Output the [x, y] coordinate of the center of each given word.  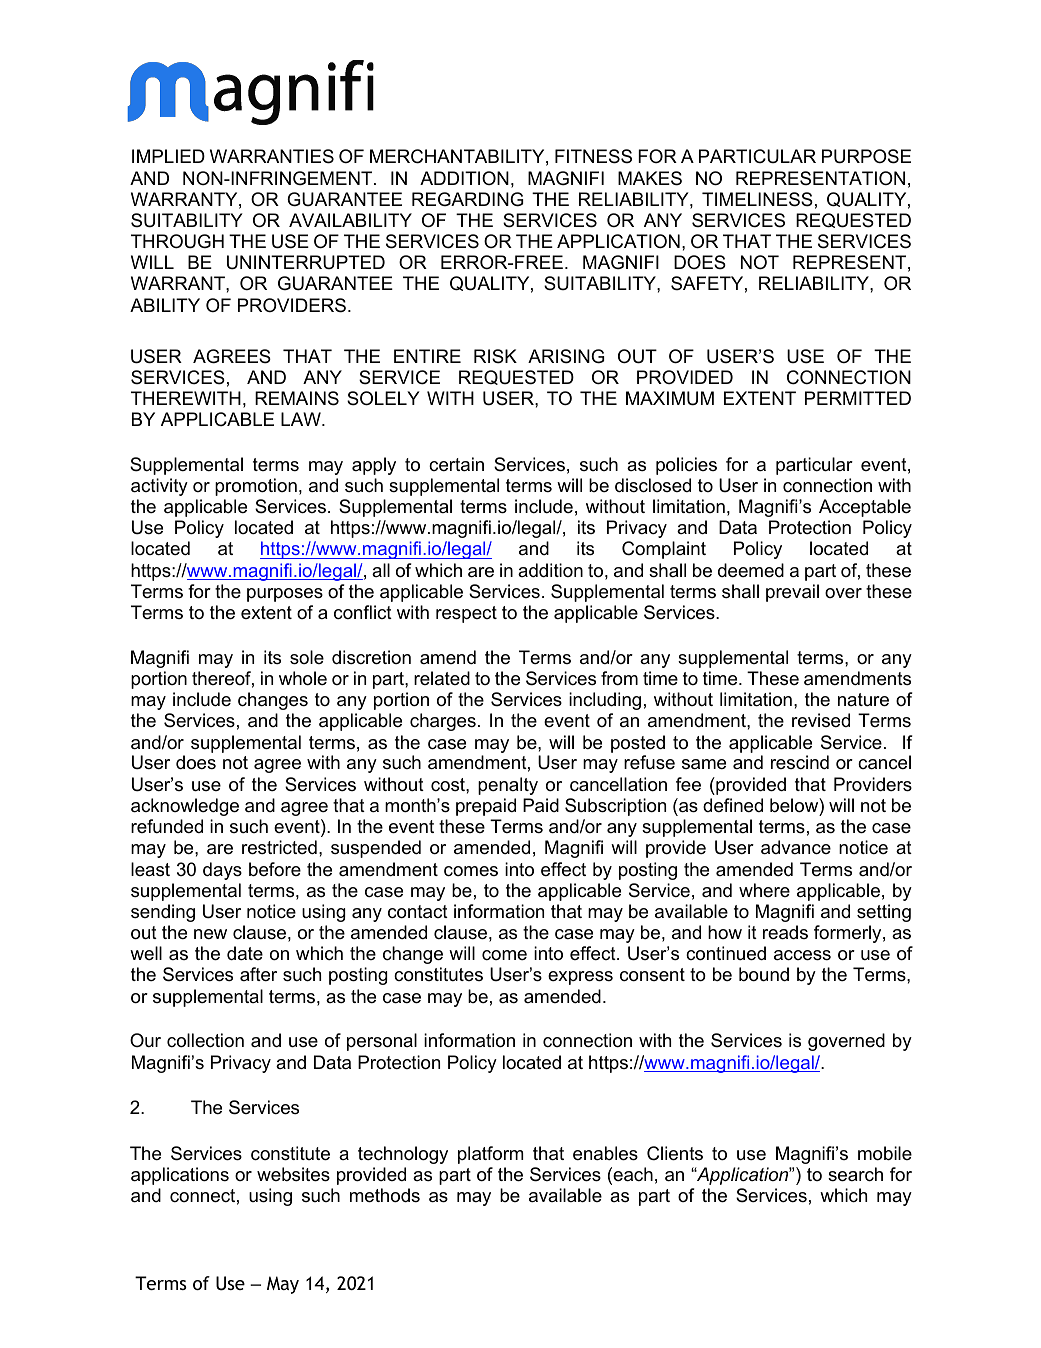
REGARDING [467, 199]
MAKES [650, 178]
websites [293, 1174]
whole [303, 678]
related [442, 678]
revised [821, 720]
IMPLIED [168, 156]
